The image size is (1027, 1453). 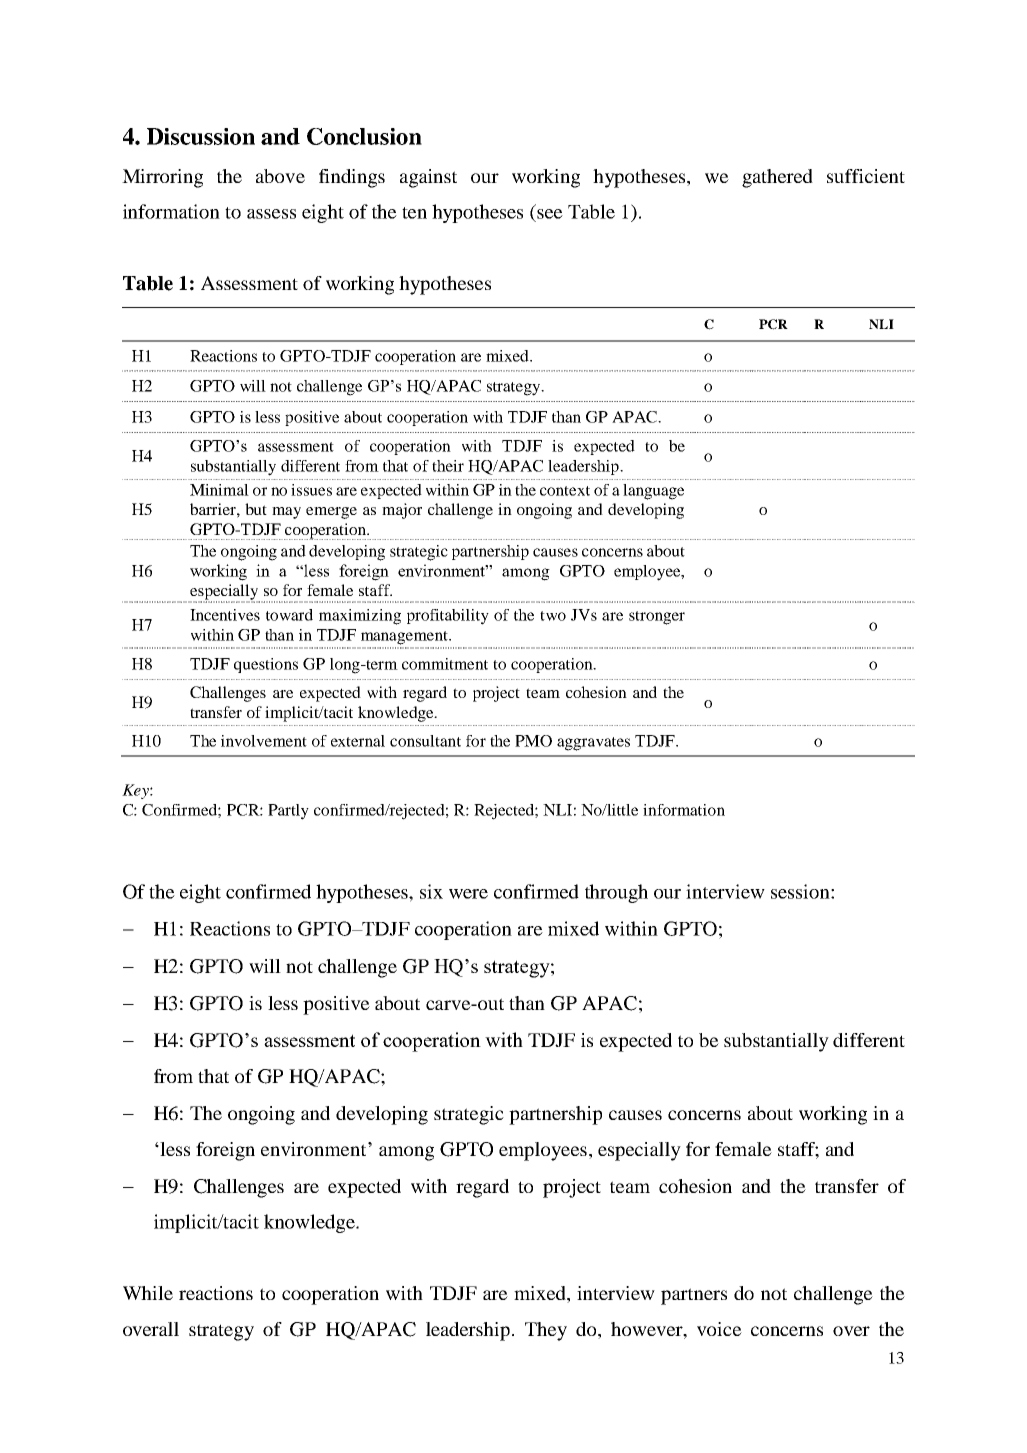 What do you see at coordinates (657, 618) in the screenshot?
I see `stronger` at bounding box center [657, 618].
